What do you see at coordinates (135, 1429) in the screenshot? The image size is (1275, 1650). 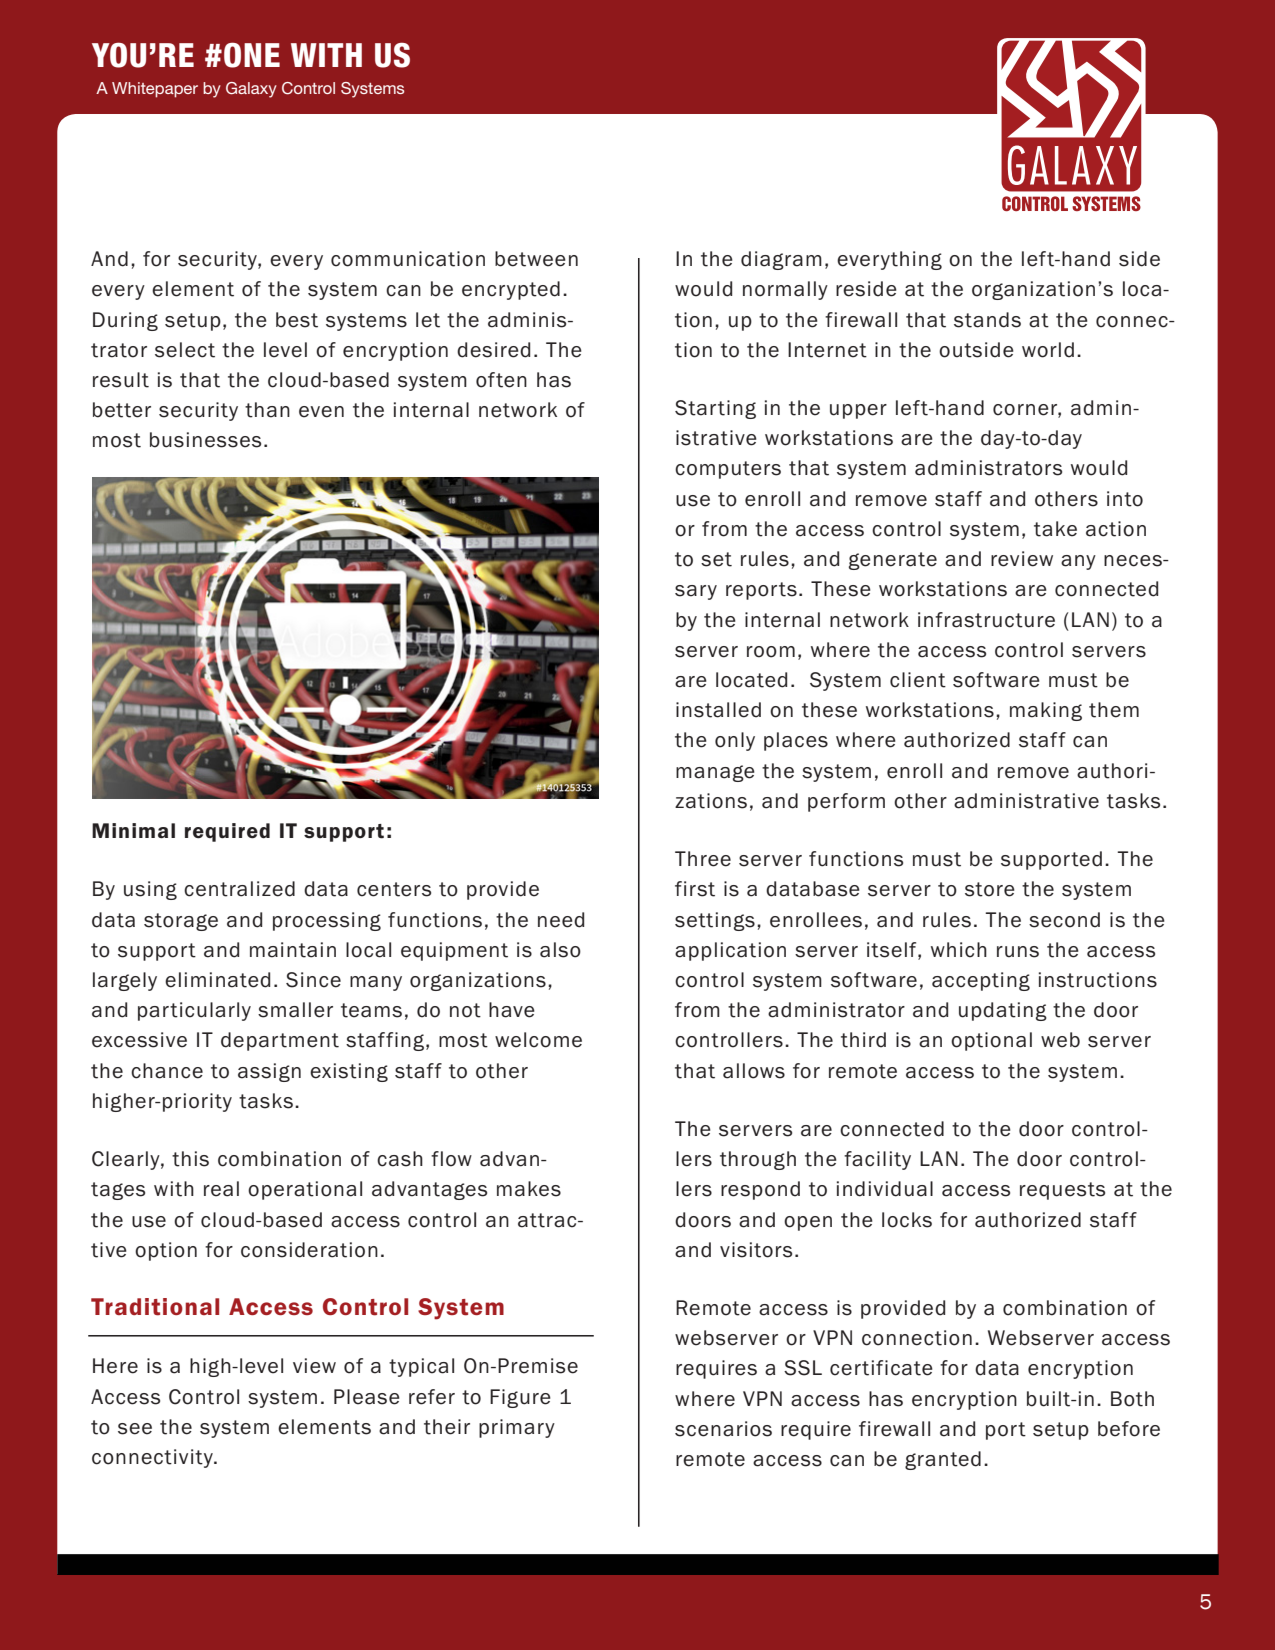 I see `see` at bounding box center [135, 1429].
